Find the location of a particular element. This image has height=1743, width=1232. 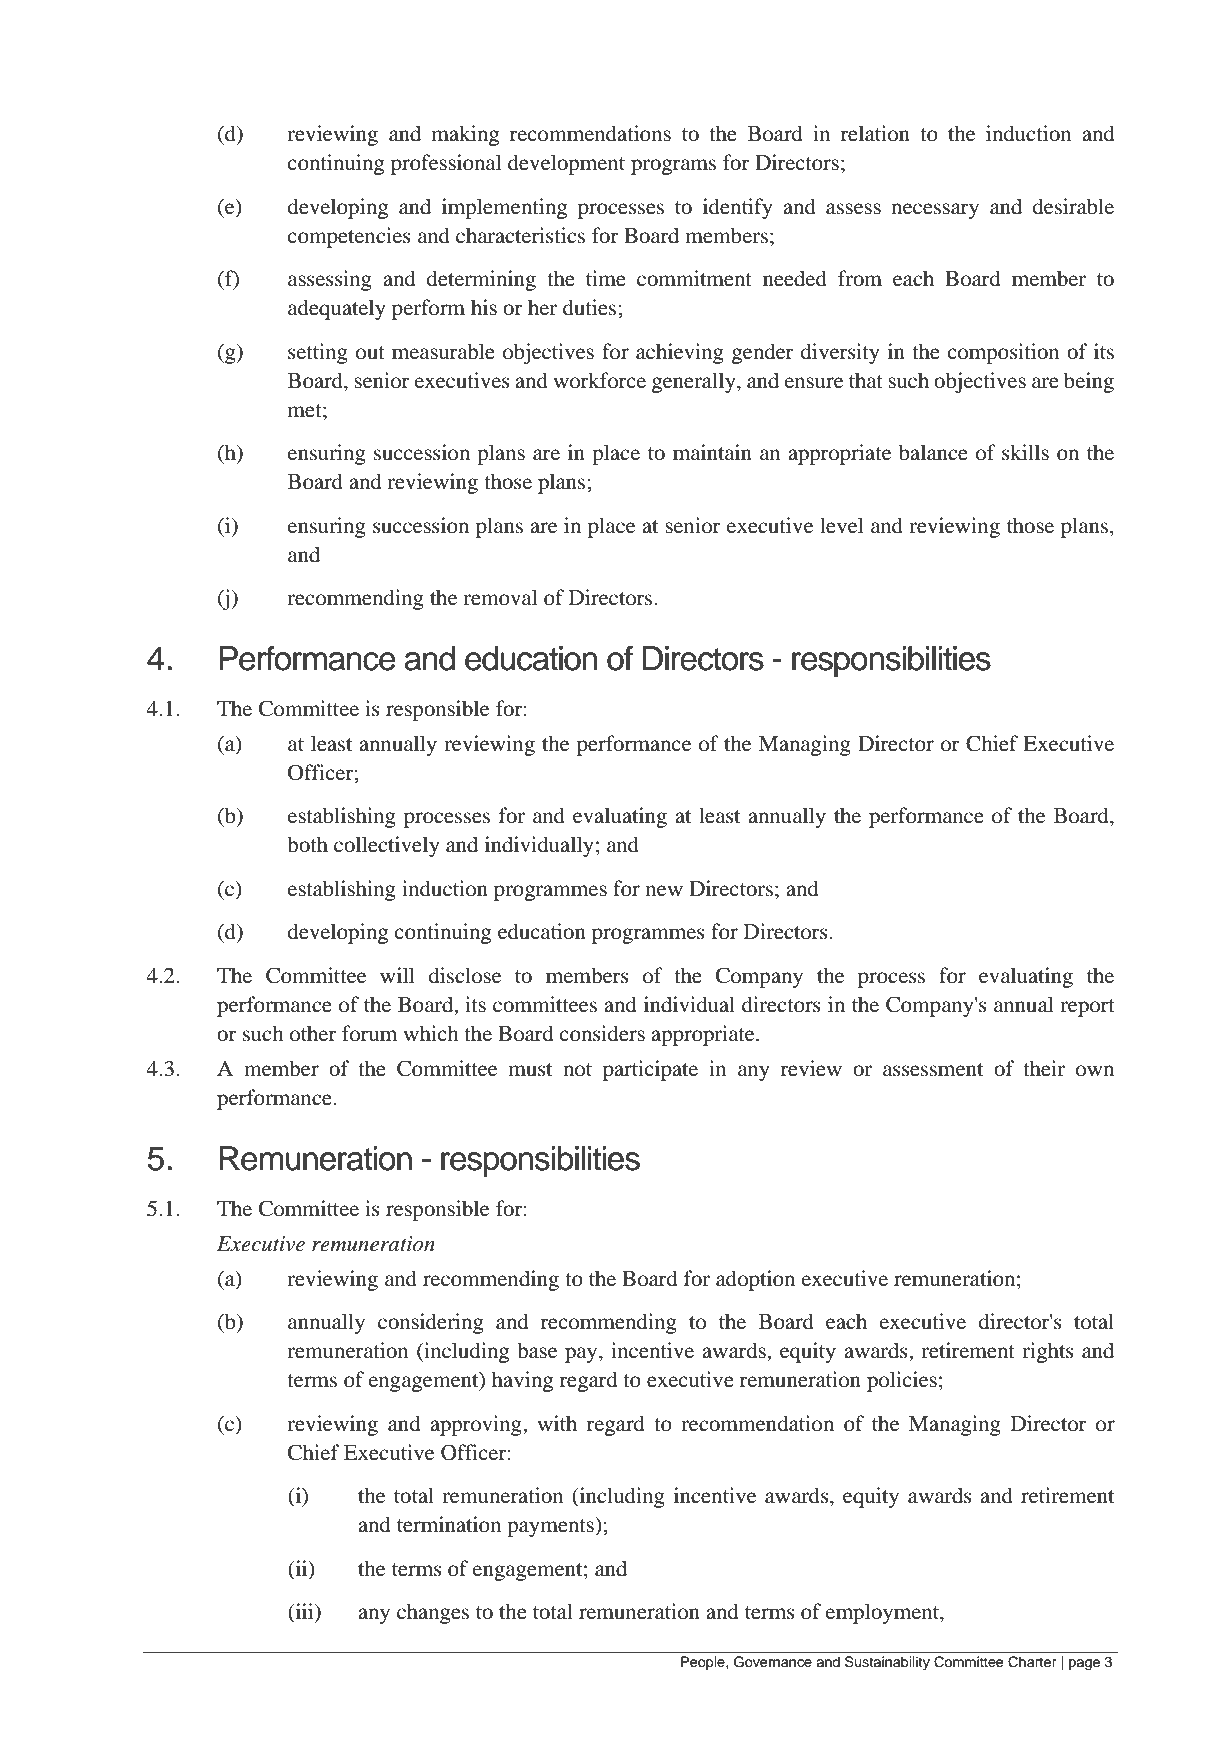

their is located at coordinates (1044, 1068).
